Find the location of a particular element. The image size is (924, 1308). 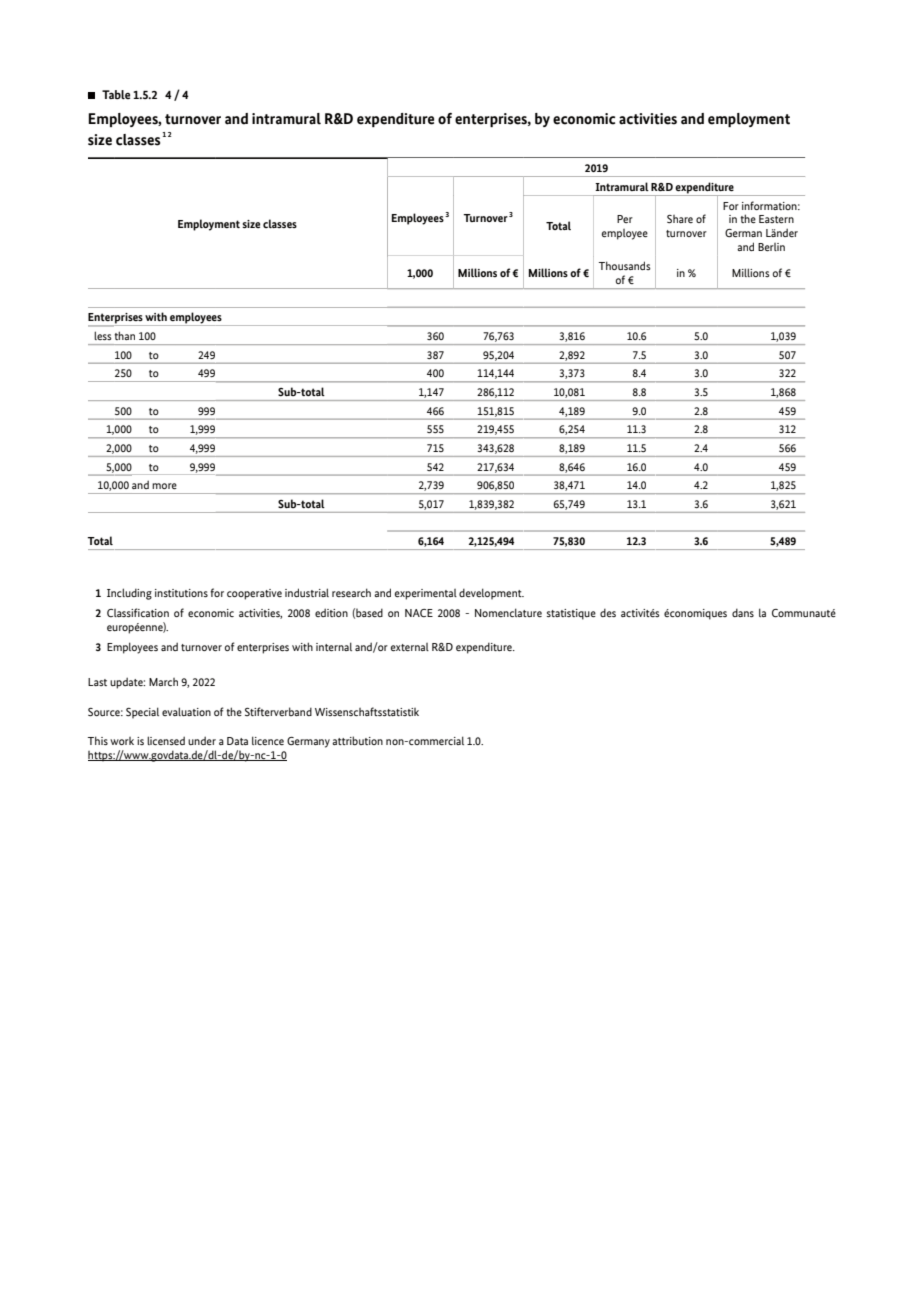

institutions is located at coordinates (181, 593).
